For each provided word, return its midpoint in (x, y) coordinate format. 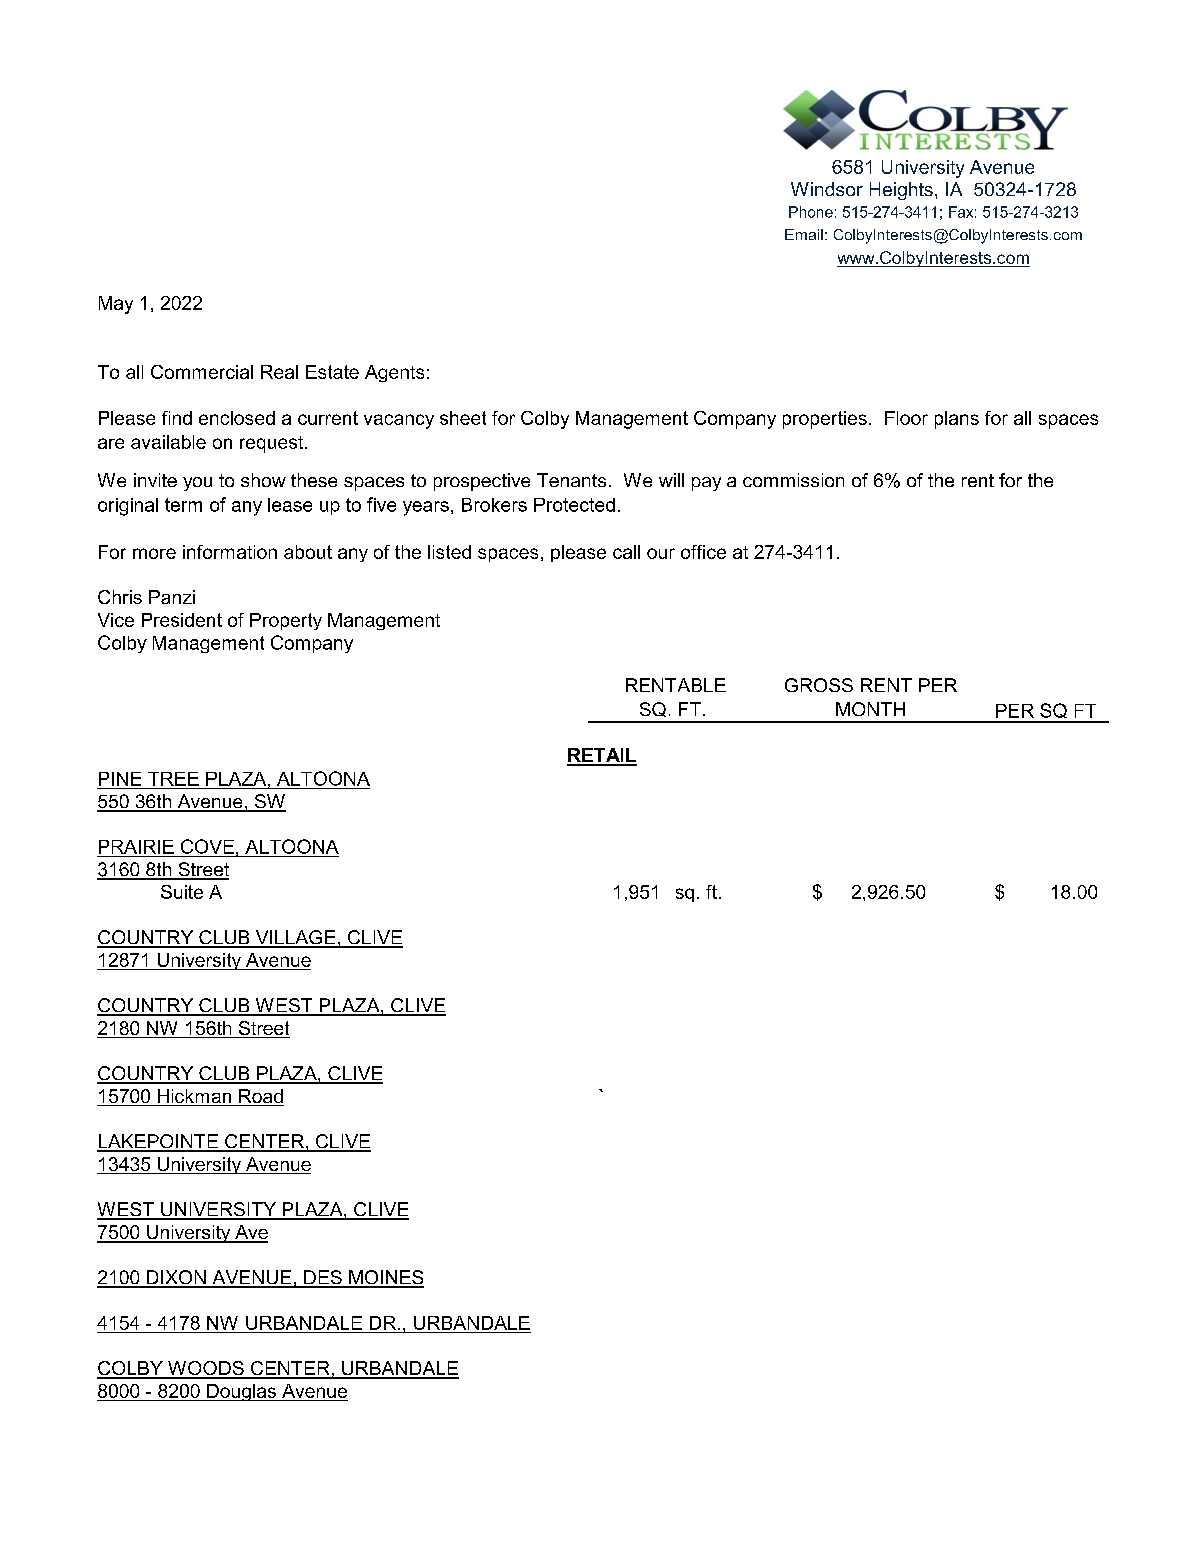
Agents (394, 373)
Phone (811, 212)
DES (323, 1278)
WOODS (206, 1369)
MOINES (385, 1278)
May (116, 305)
